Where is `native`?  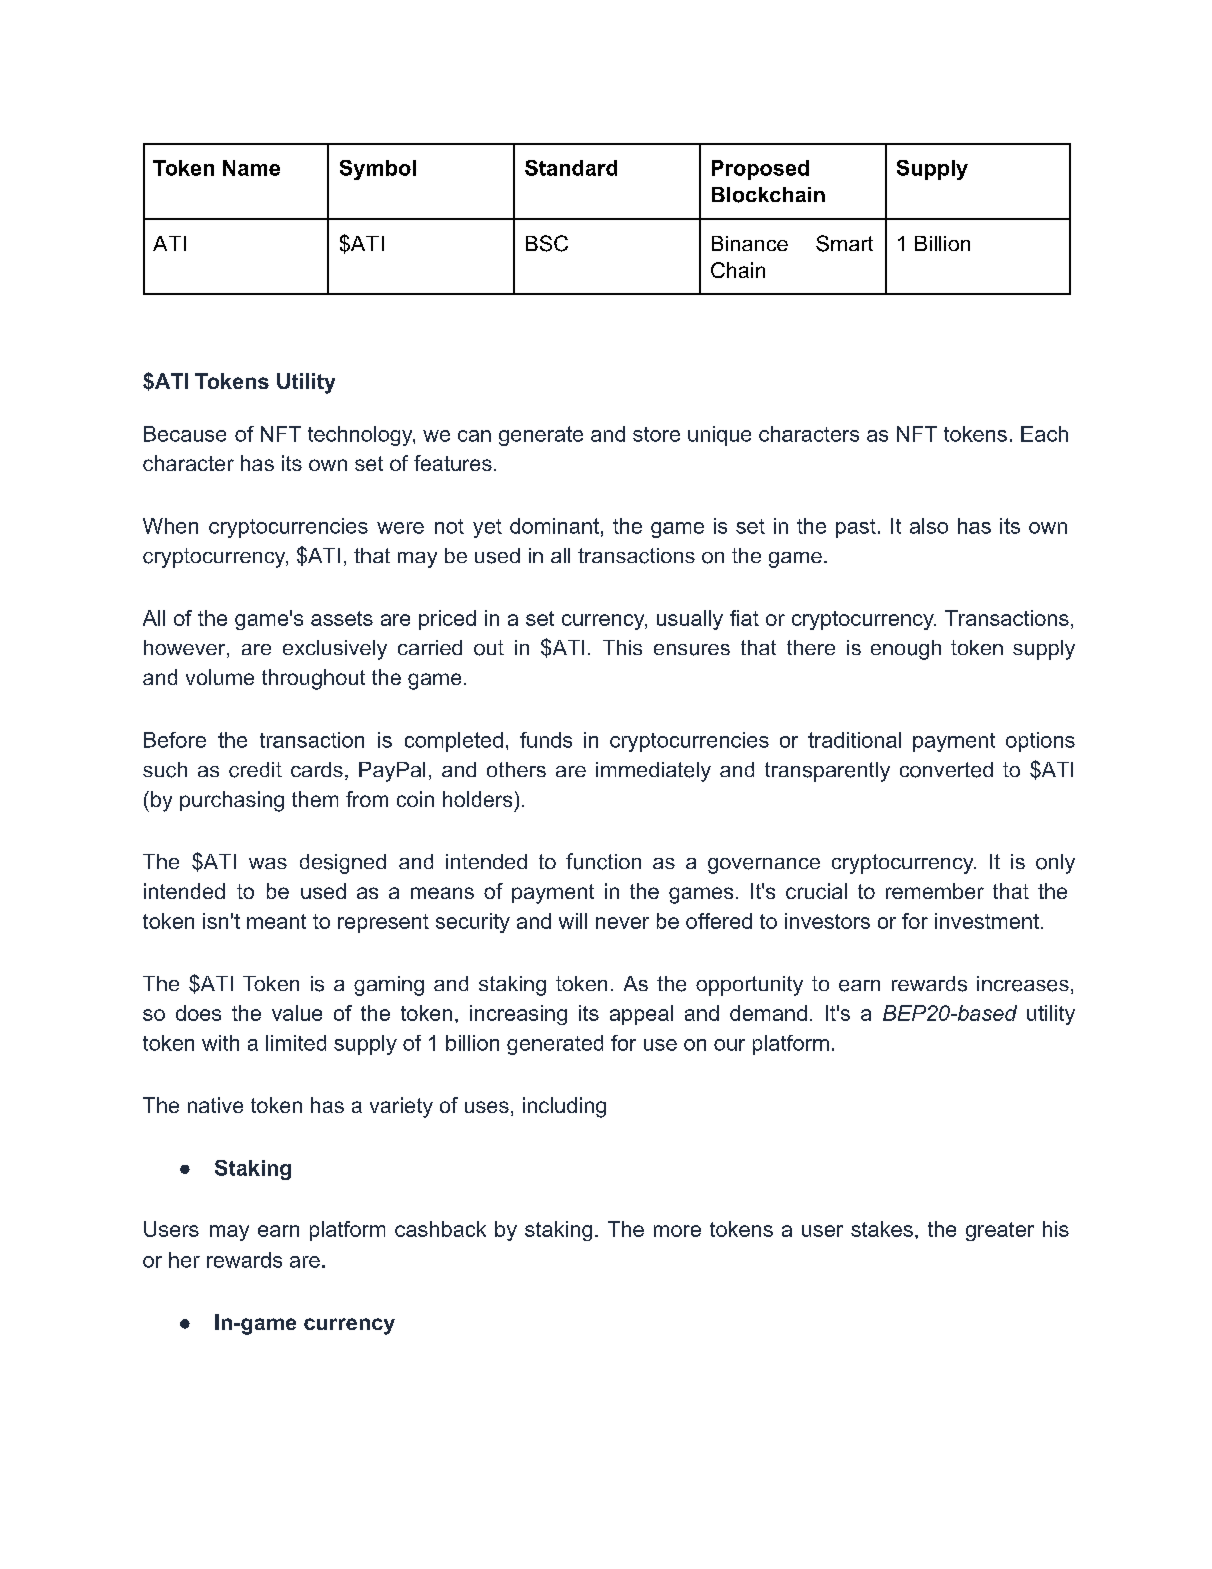
native is located at coordinates (215, 1105).
